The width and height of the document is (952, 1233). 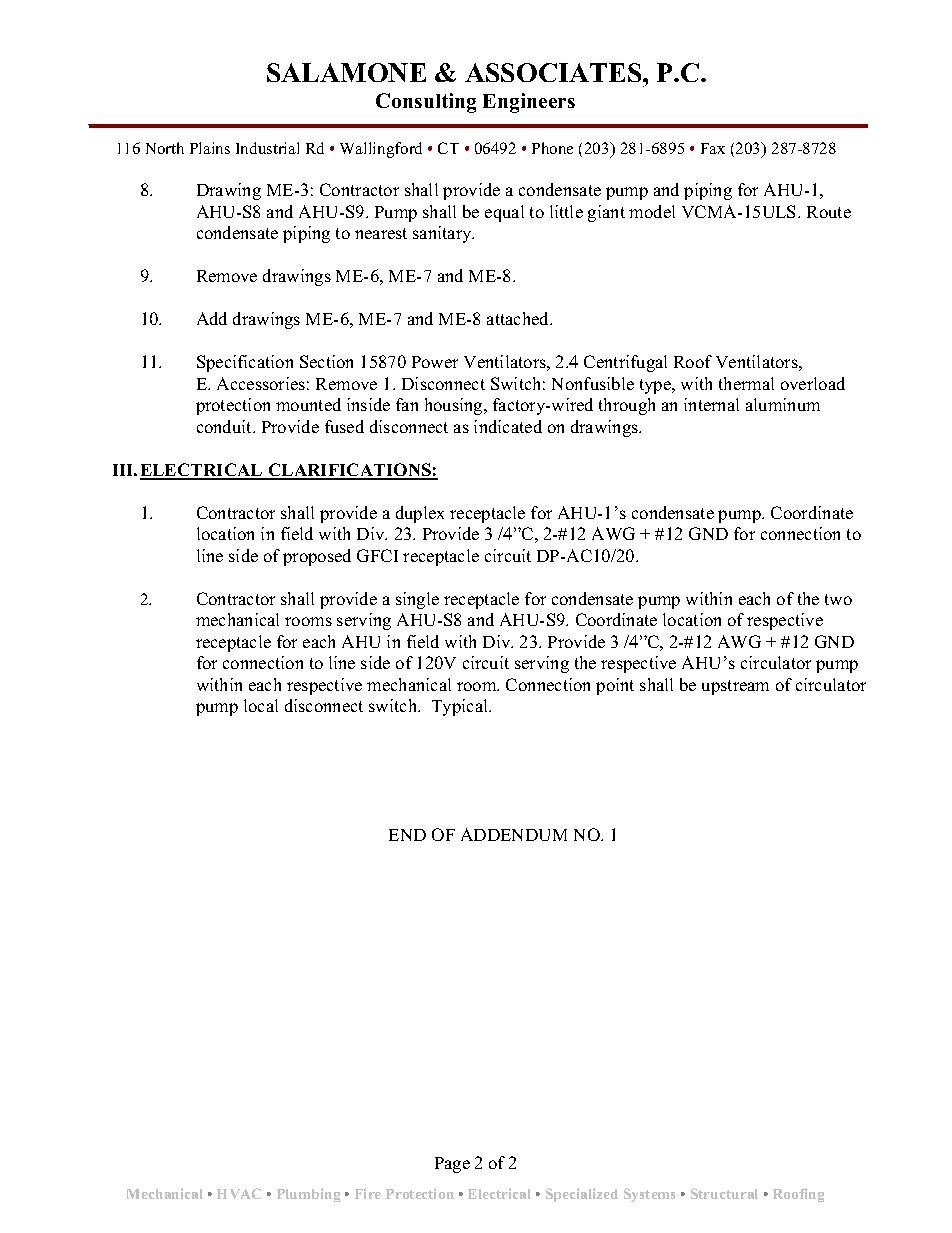 I want to click on Fax, so click(x=713, y=148).
